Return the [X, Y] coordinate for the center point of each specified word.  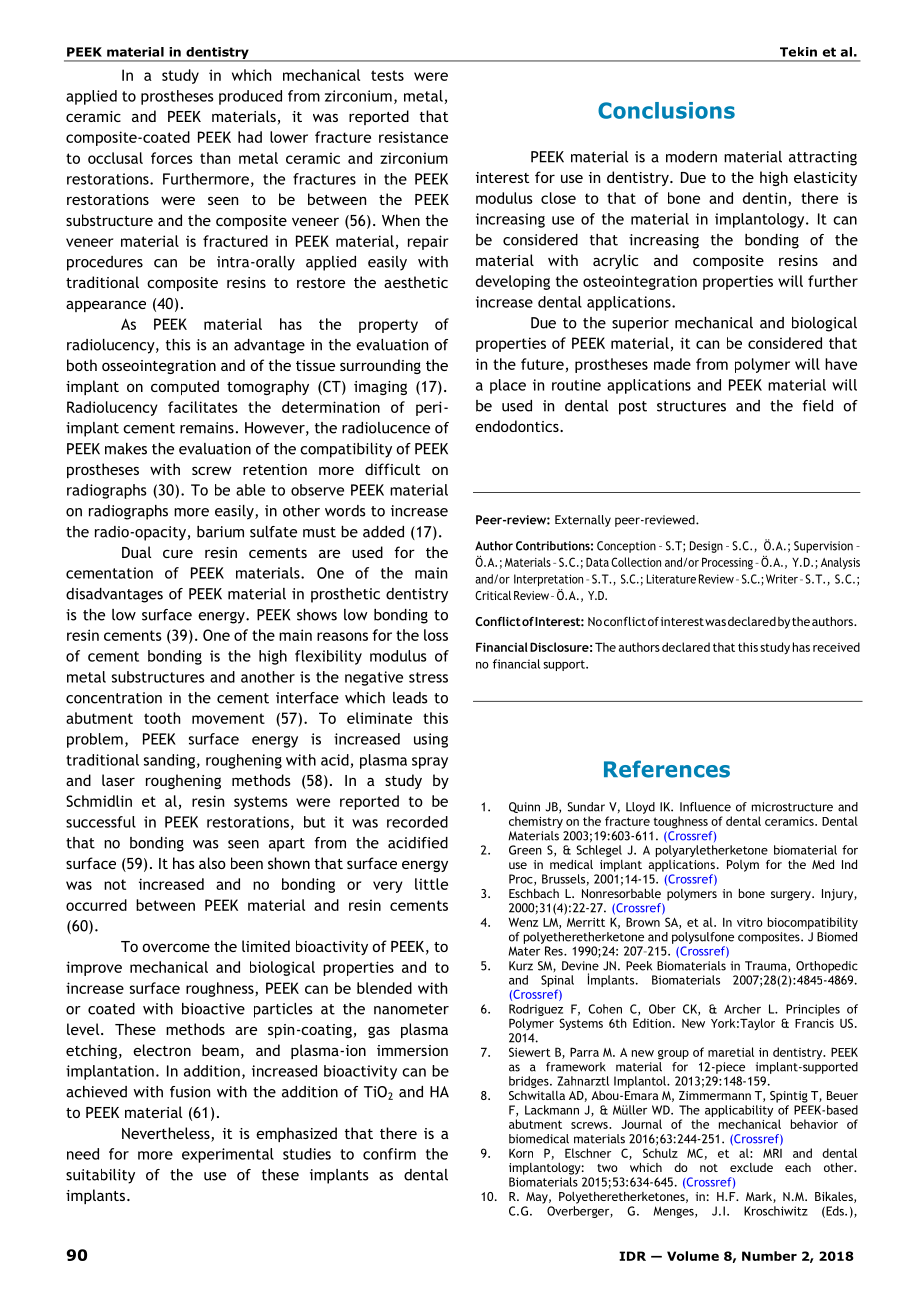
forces [172, 158]
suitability [100, 1176]
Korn [521, 1153]
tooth [162, 718]
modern [691, 157]
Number [769, 1256]
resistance [413, 137]
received [836, 647]
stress [428, 677]
